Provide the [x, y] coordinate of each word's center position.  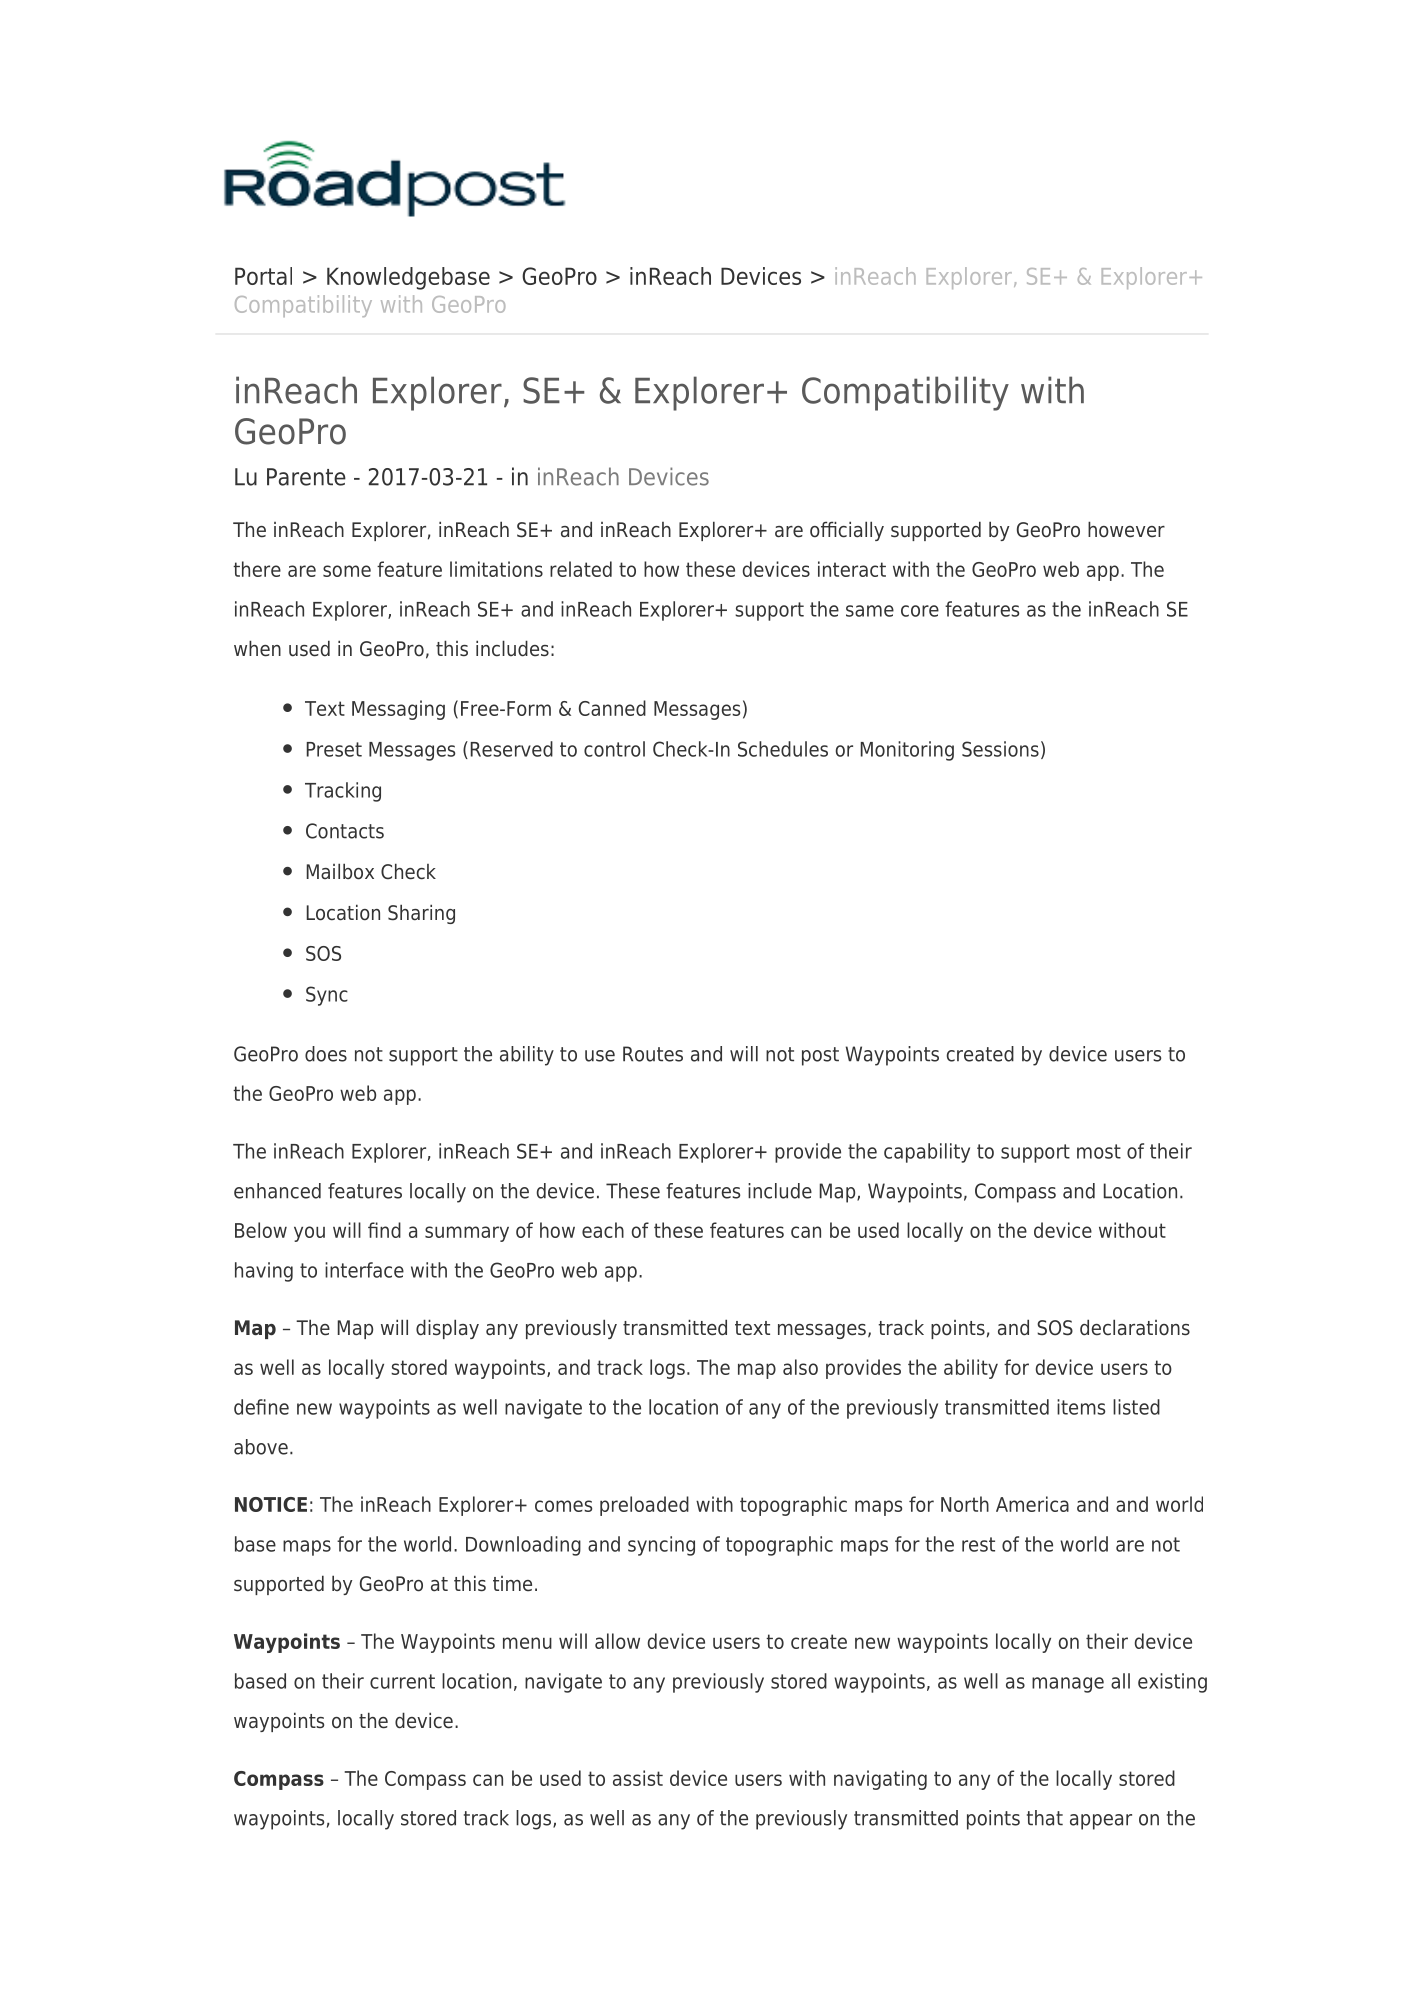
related [581, 569]
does [326, 1054]
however [1126, 529]
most [1099, 1151]
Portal [263, 276]
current [402, 1681]
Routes [653, 1054]
